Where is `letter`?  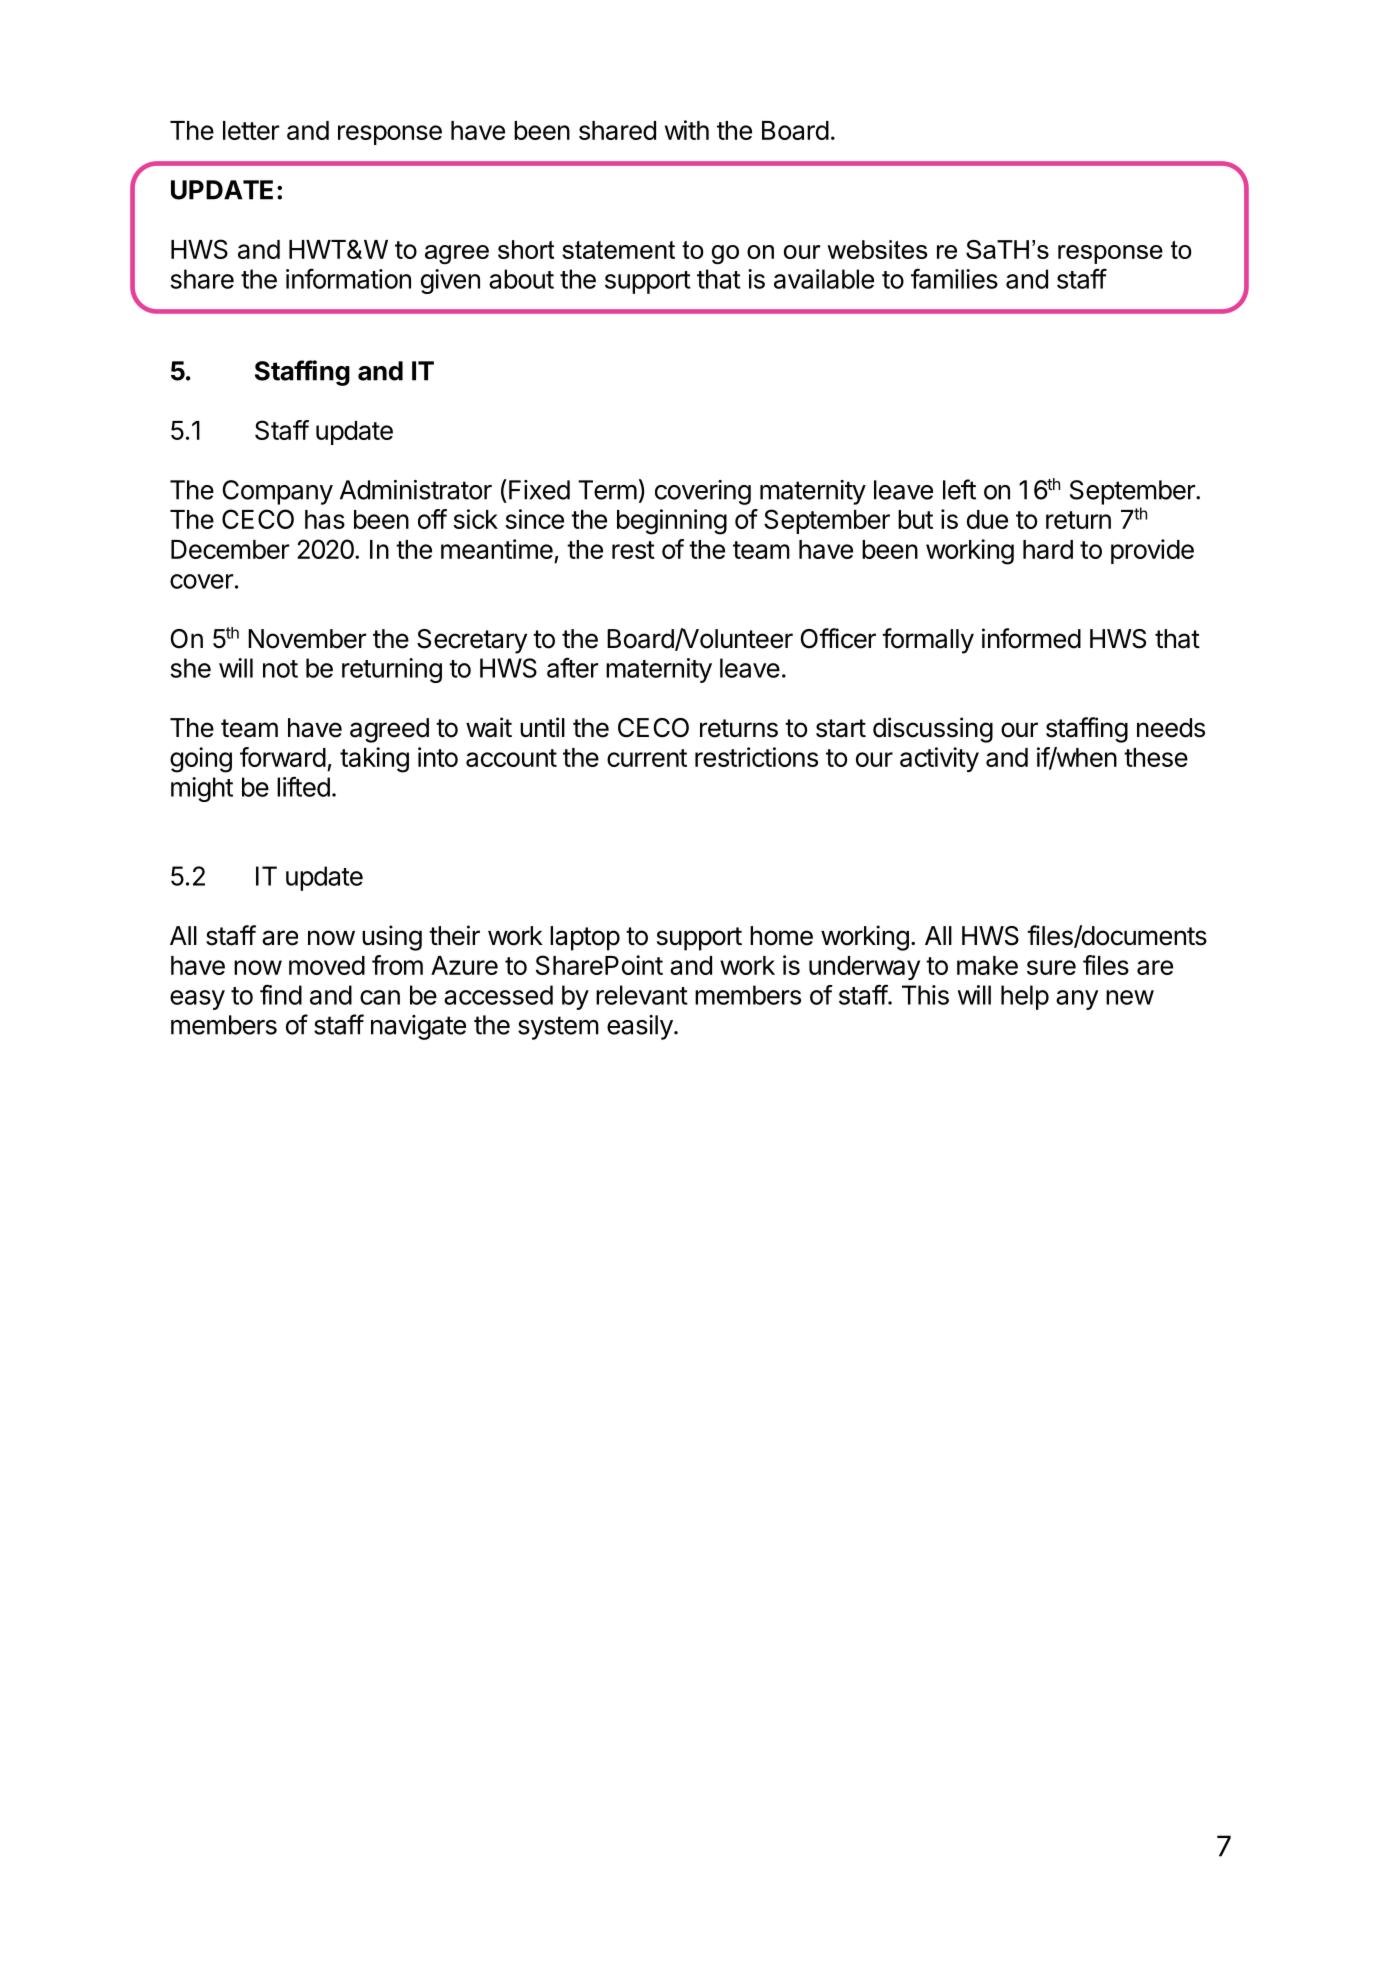 letter is located at coordinates (251, 130).
